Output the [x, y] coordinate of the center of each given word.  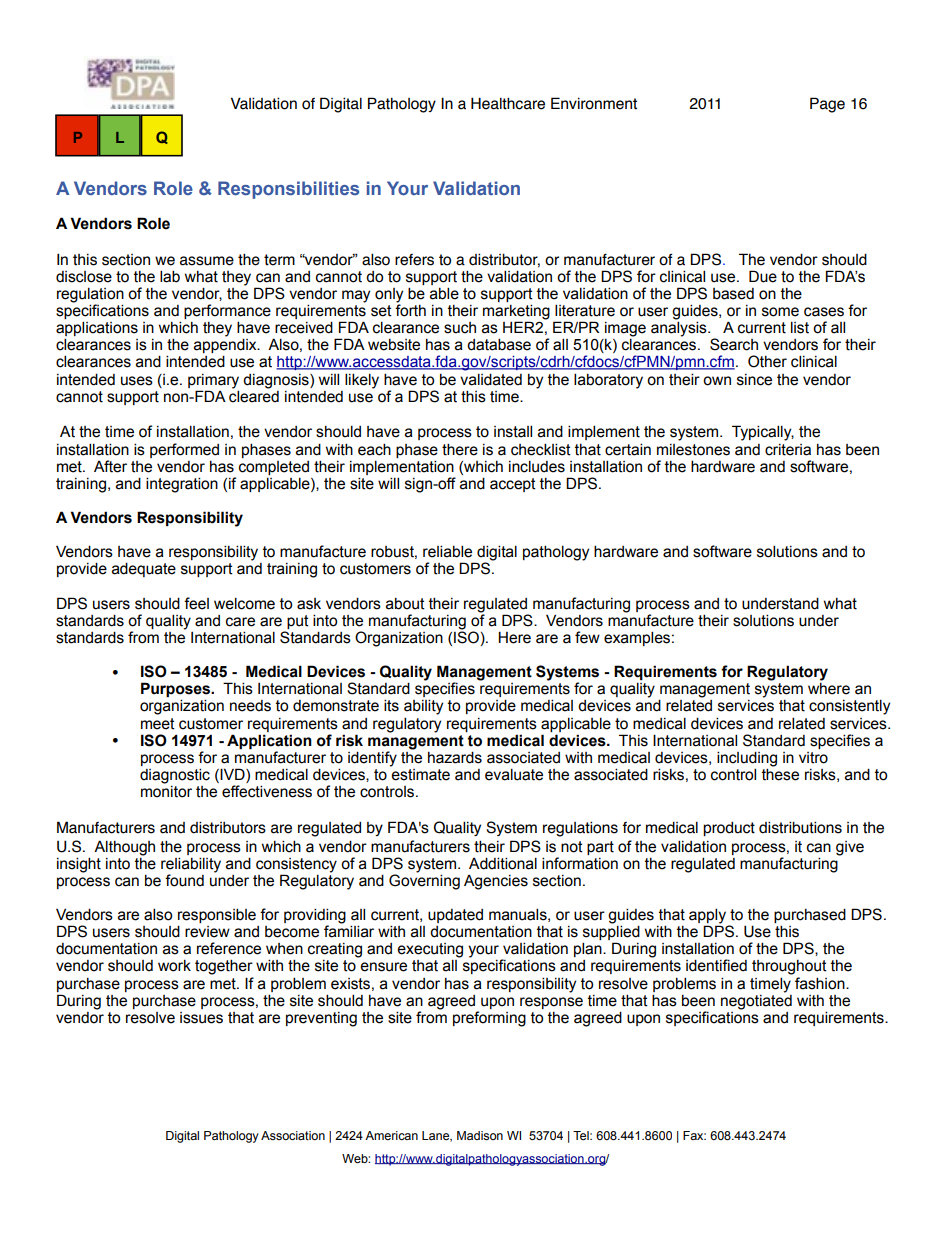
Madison [480, 1135]
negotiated [756, 1001]
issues [201, 1018]
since [754, 380]
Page [827, 105]
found [184, 880]
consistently [849, 707]
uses [137, 381]
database [499, 344]
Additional [503, 863]
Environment [594, 103]
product [729, 829]
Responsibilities [288, 190]
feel [196, 603]
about [405, 603]
